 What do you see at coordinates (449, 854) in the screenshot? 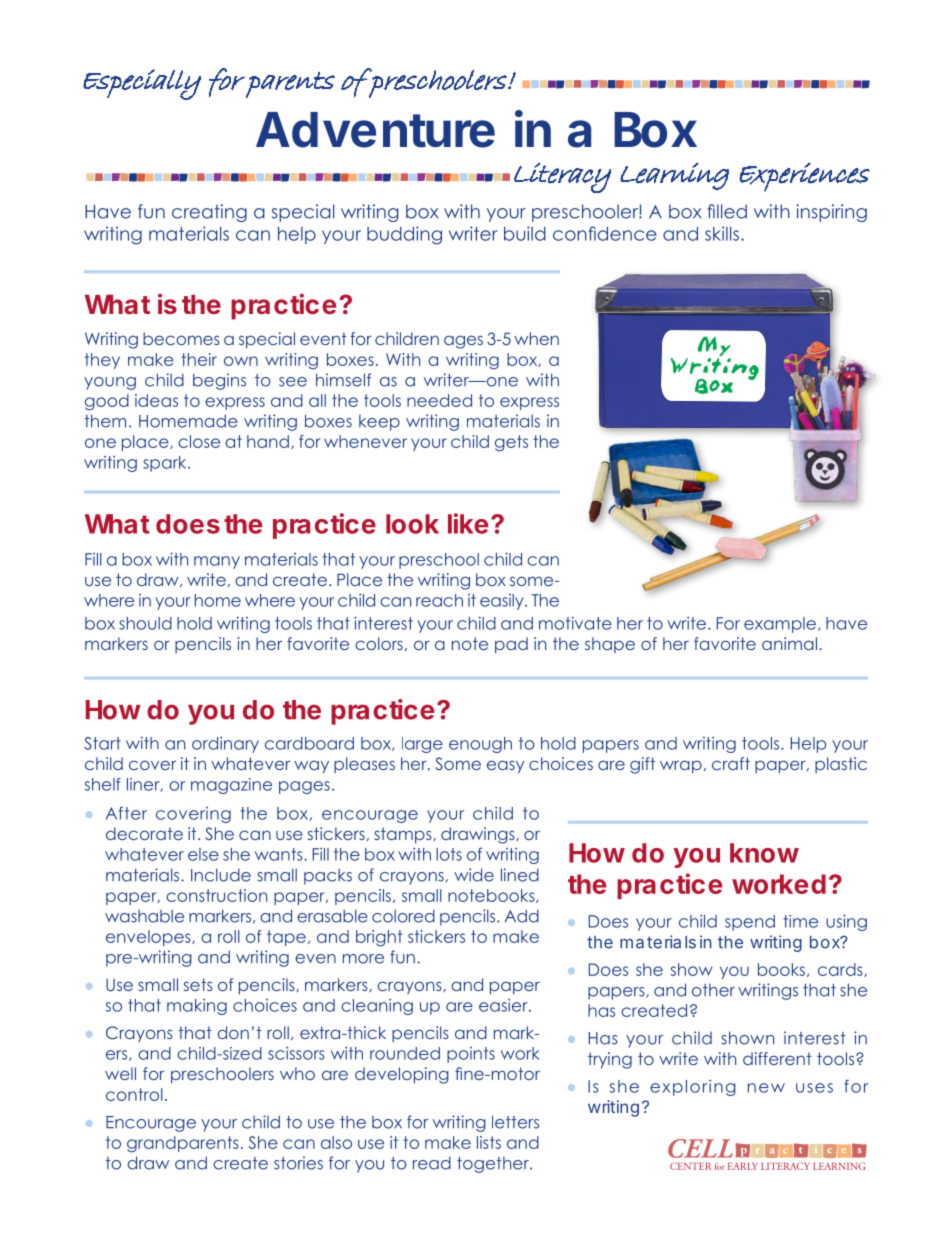
I see `lots` at bounding box center [449, 854].
